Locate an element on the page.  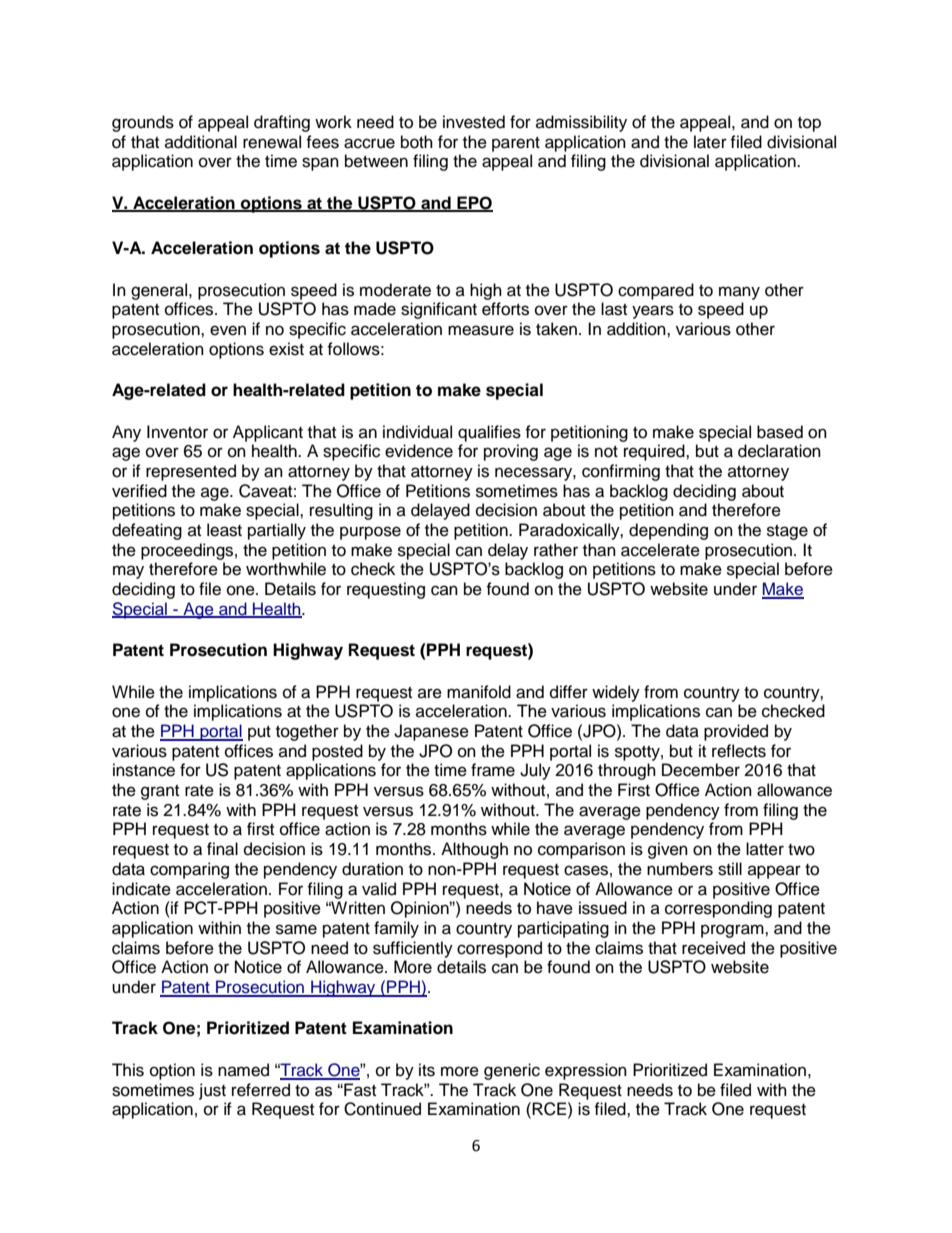
manifold is located at coordinates (479, 692).
